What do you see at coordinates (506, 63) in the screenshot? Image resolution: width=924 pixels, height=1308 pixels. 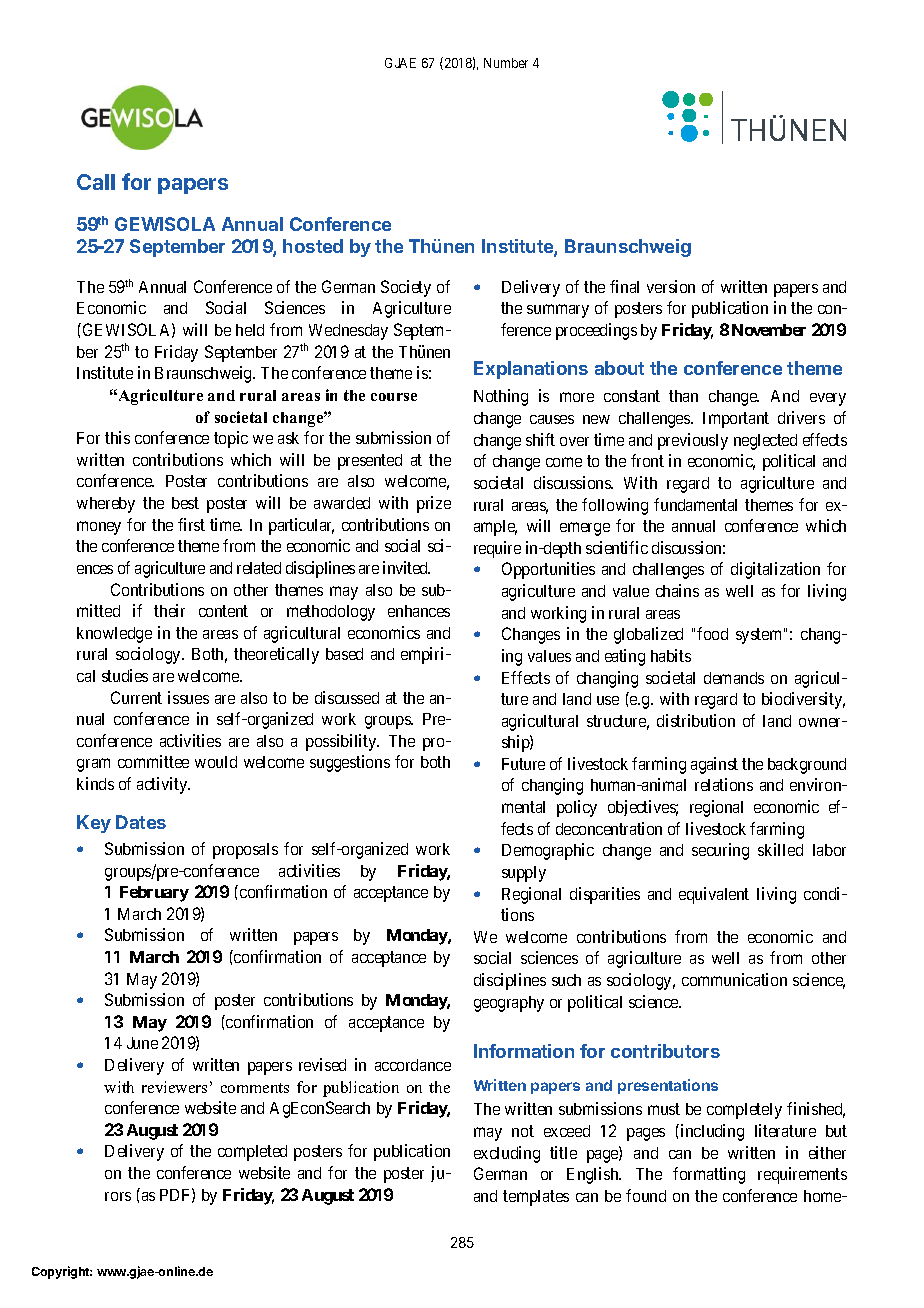 I see `Number` at bounding box center [506, 63].
